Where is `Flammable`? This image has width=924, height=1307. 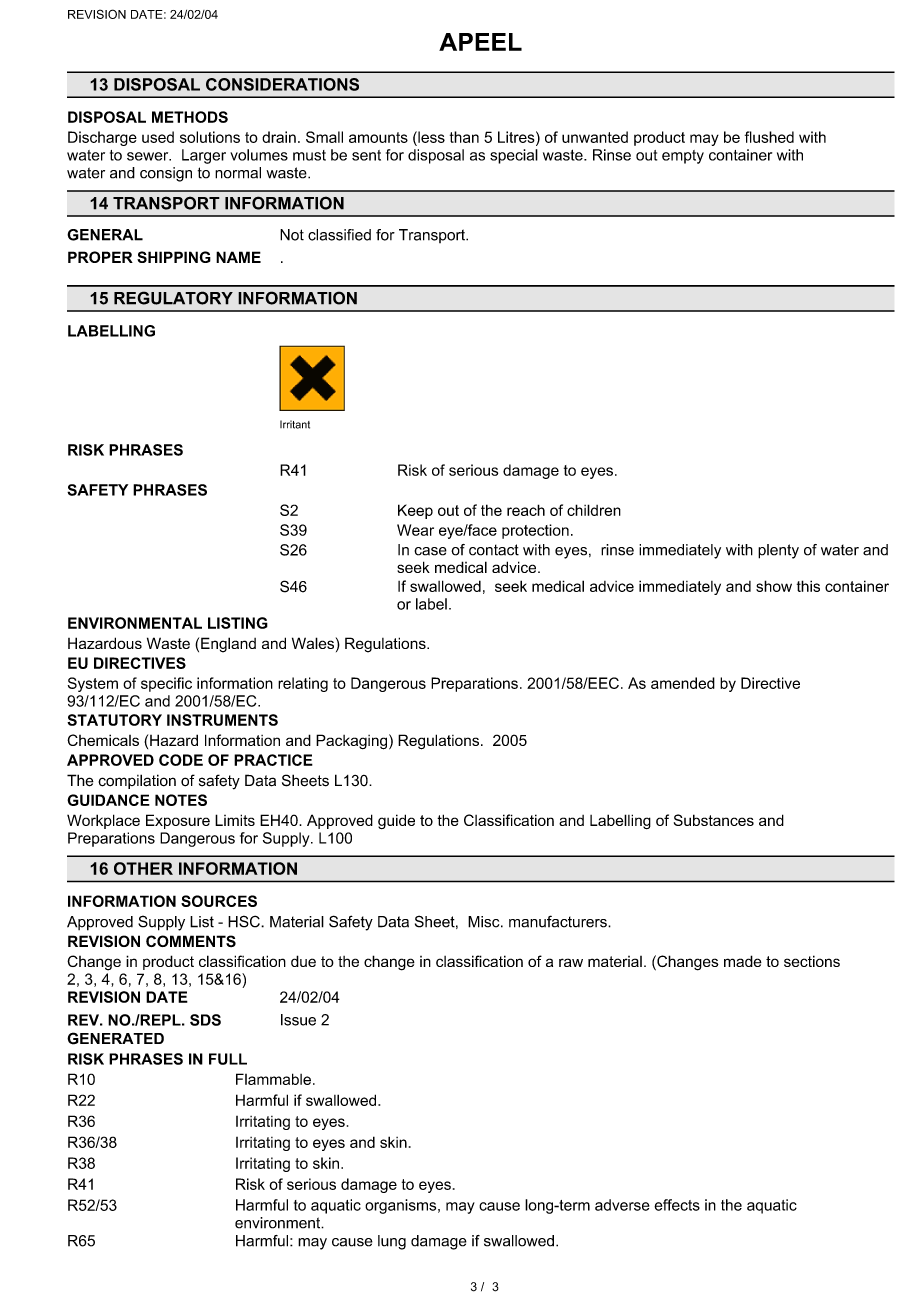
Flammable is located at coordinates (273, 1079).
